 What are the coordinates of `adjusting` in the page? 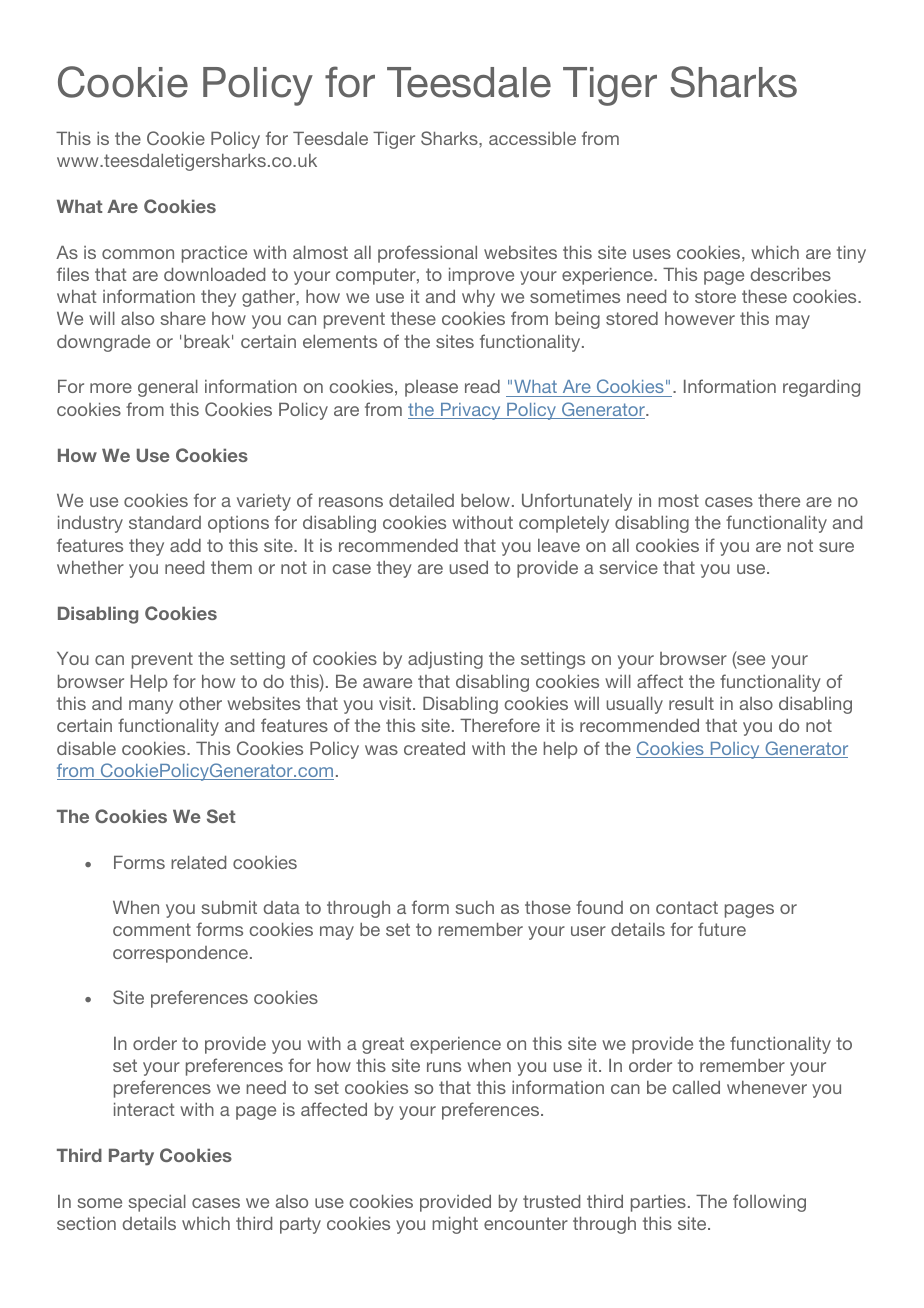 It's located at (445, 660).
